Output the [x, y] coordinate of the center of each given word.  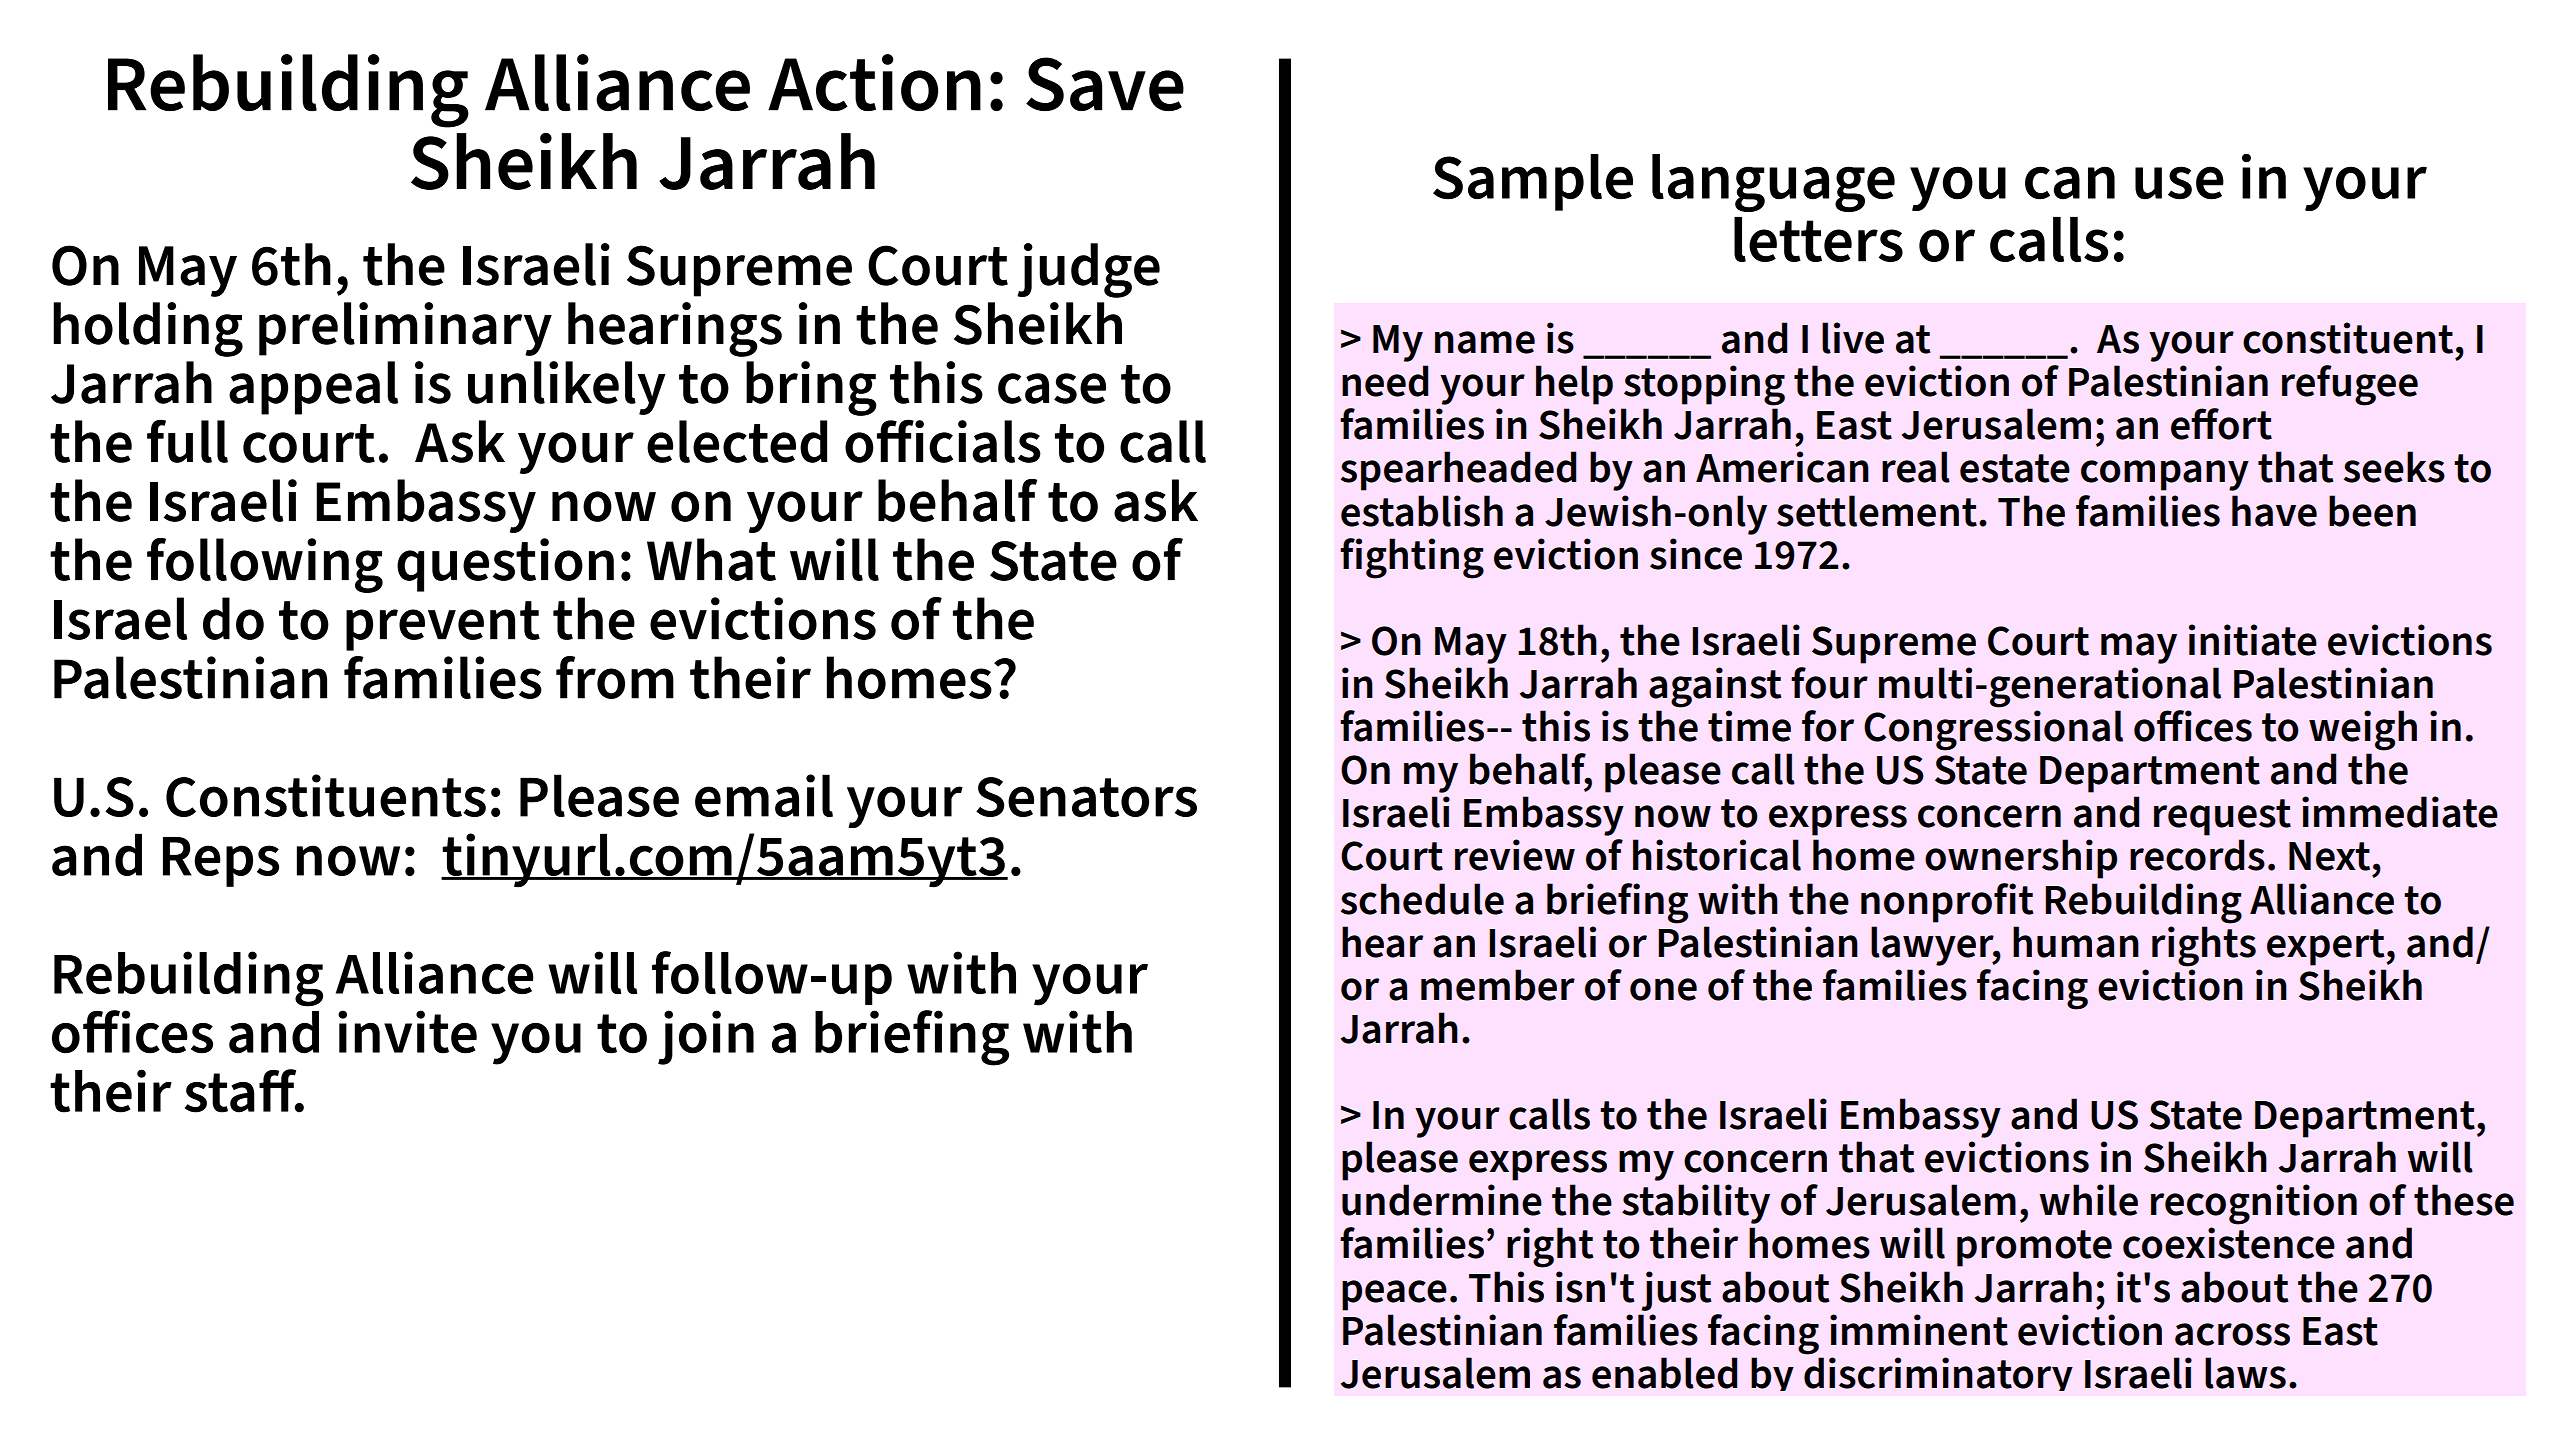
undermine [1442, 1200]
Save [1105, 84]
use [2179, 183]
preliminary [405, 329]
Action [874, 82]
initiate [2253, 640]
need [1385, 381]
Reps [221, 862]
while [2088, 1200]
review [1515, 855]
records [2197, 855]
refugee [2350, 385]
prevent [443, 626]
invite [407, 1032]
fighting [1412, 558]
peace [1394, 1295]
